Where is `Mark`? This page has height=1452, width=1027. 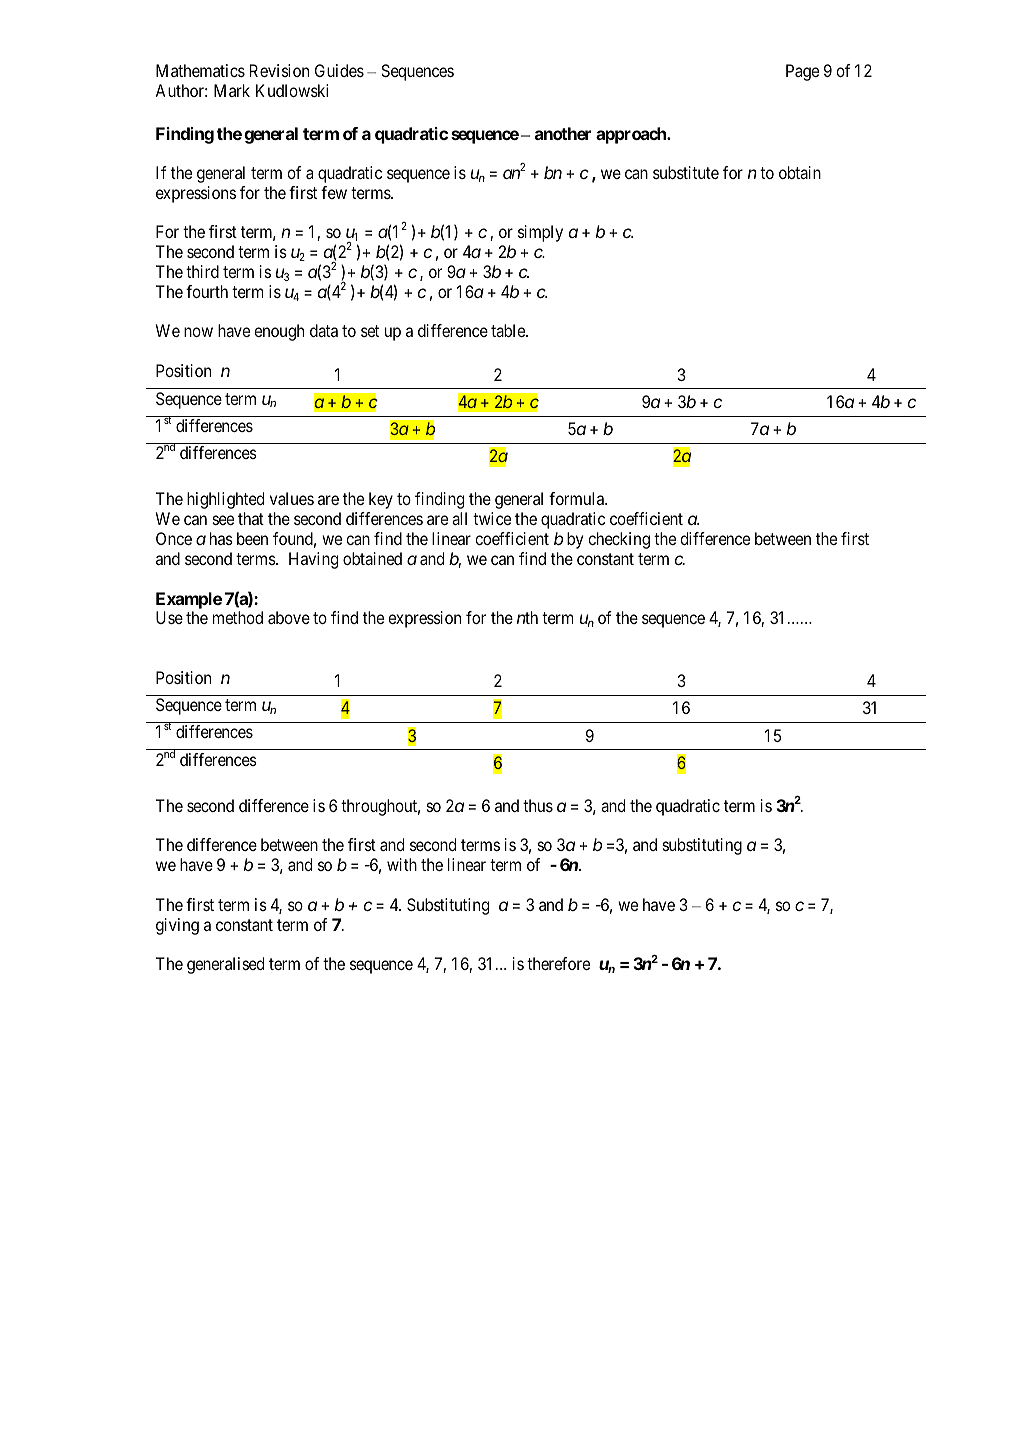 Mark is located at coordinates (232, 90).
